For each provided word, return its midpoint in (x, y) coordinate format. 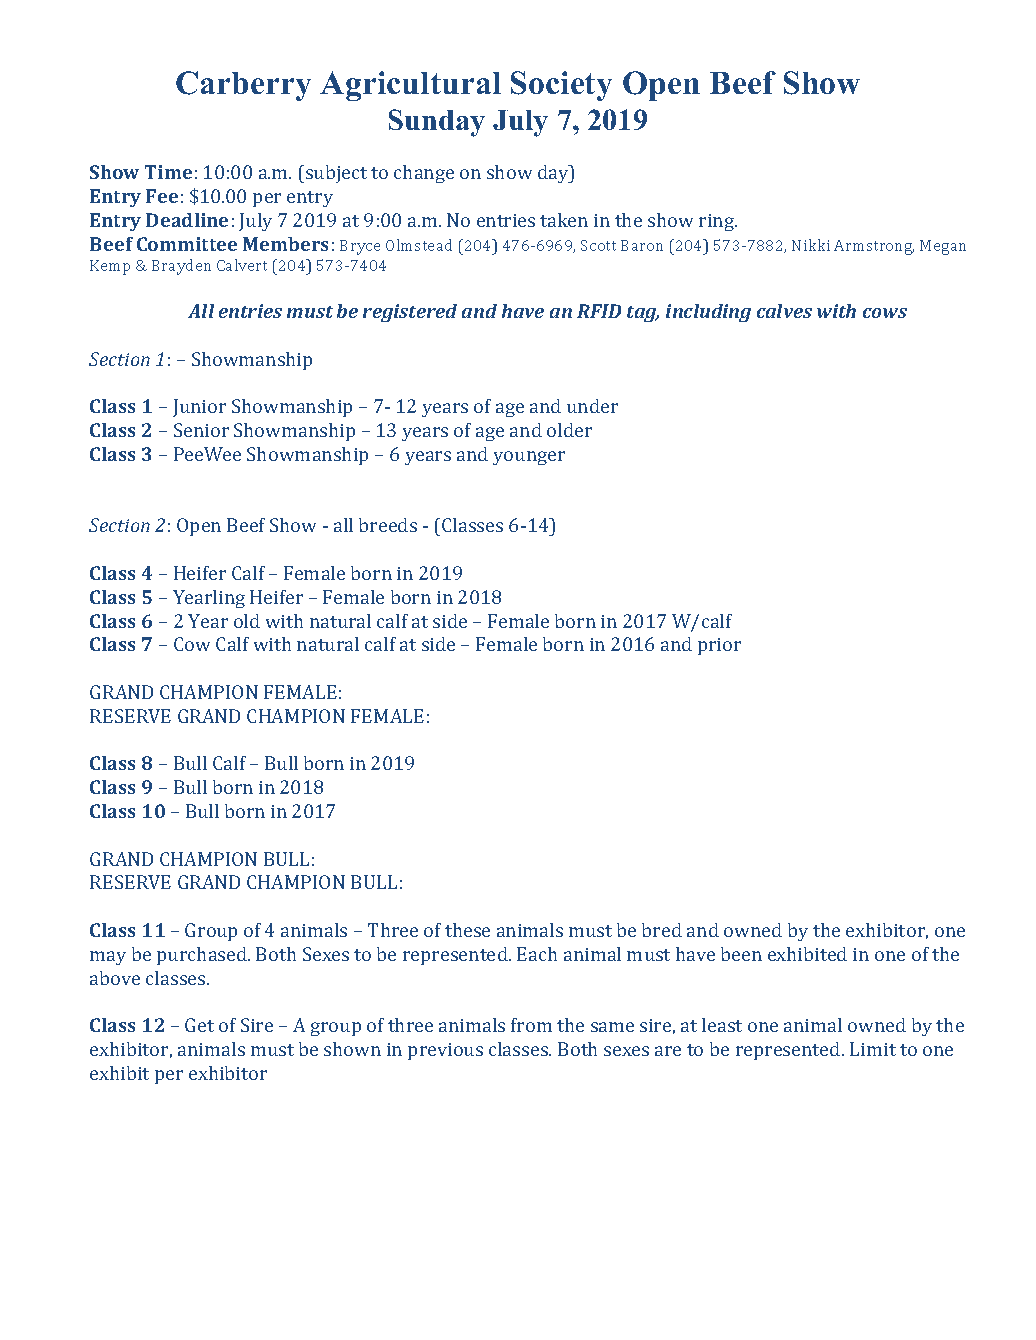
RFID (599, 311)
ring (718, 222)
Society (561, 86)
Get (199, 1025)
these (467, 930)
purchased (203, 956)
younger (529, 458)
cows (885, 313)
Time (168, 172)
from (531, 1025)
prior (719, 646)
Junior (199, 408)
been (741, 954)
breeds (388, 525)
